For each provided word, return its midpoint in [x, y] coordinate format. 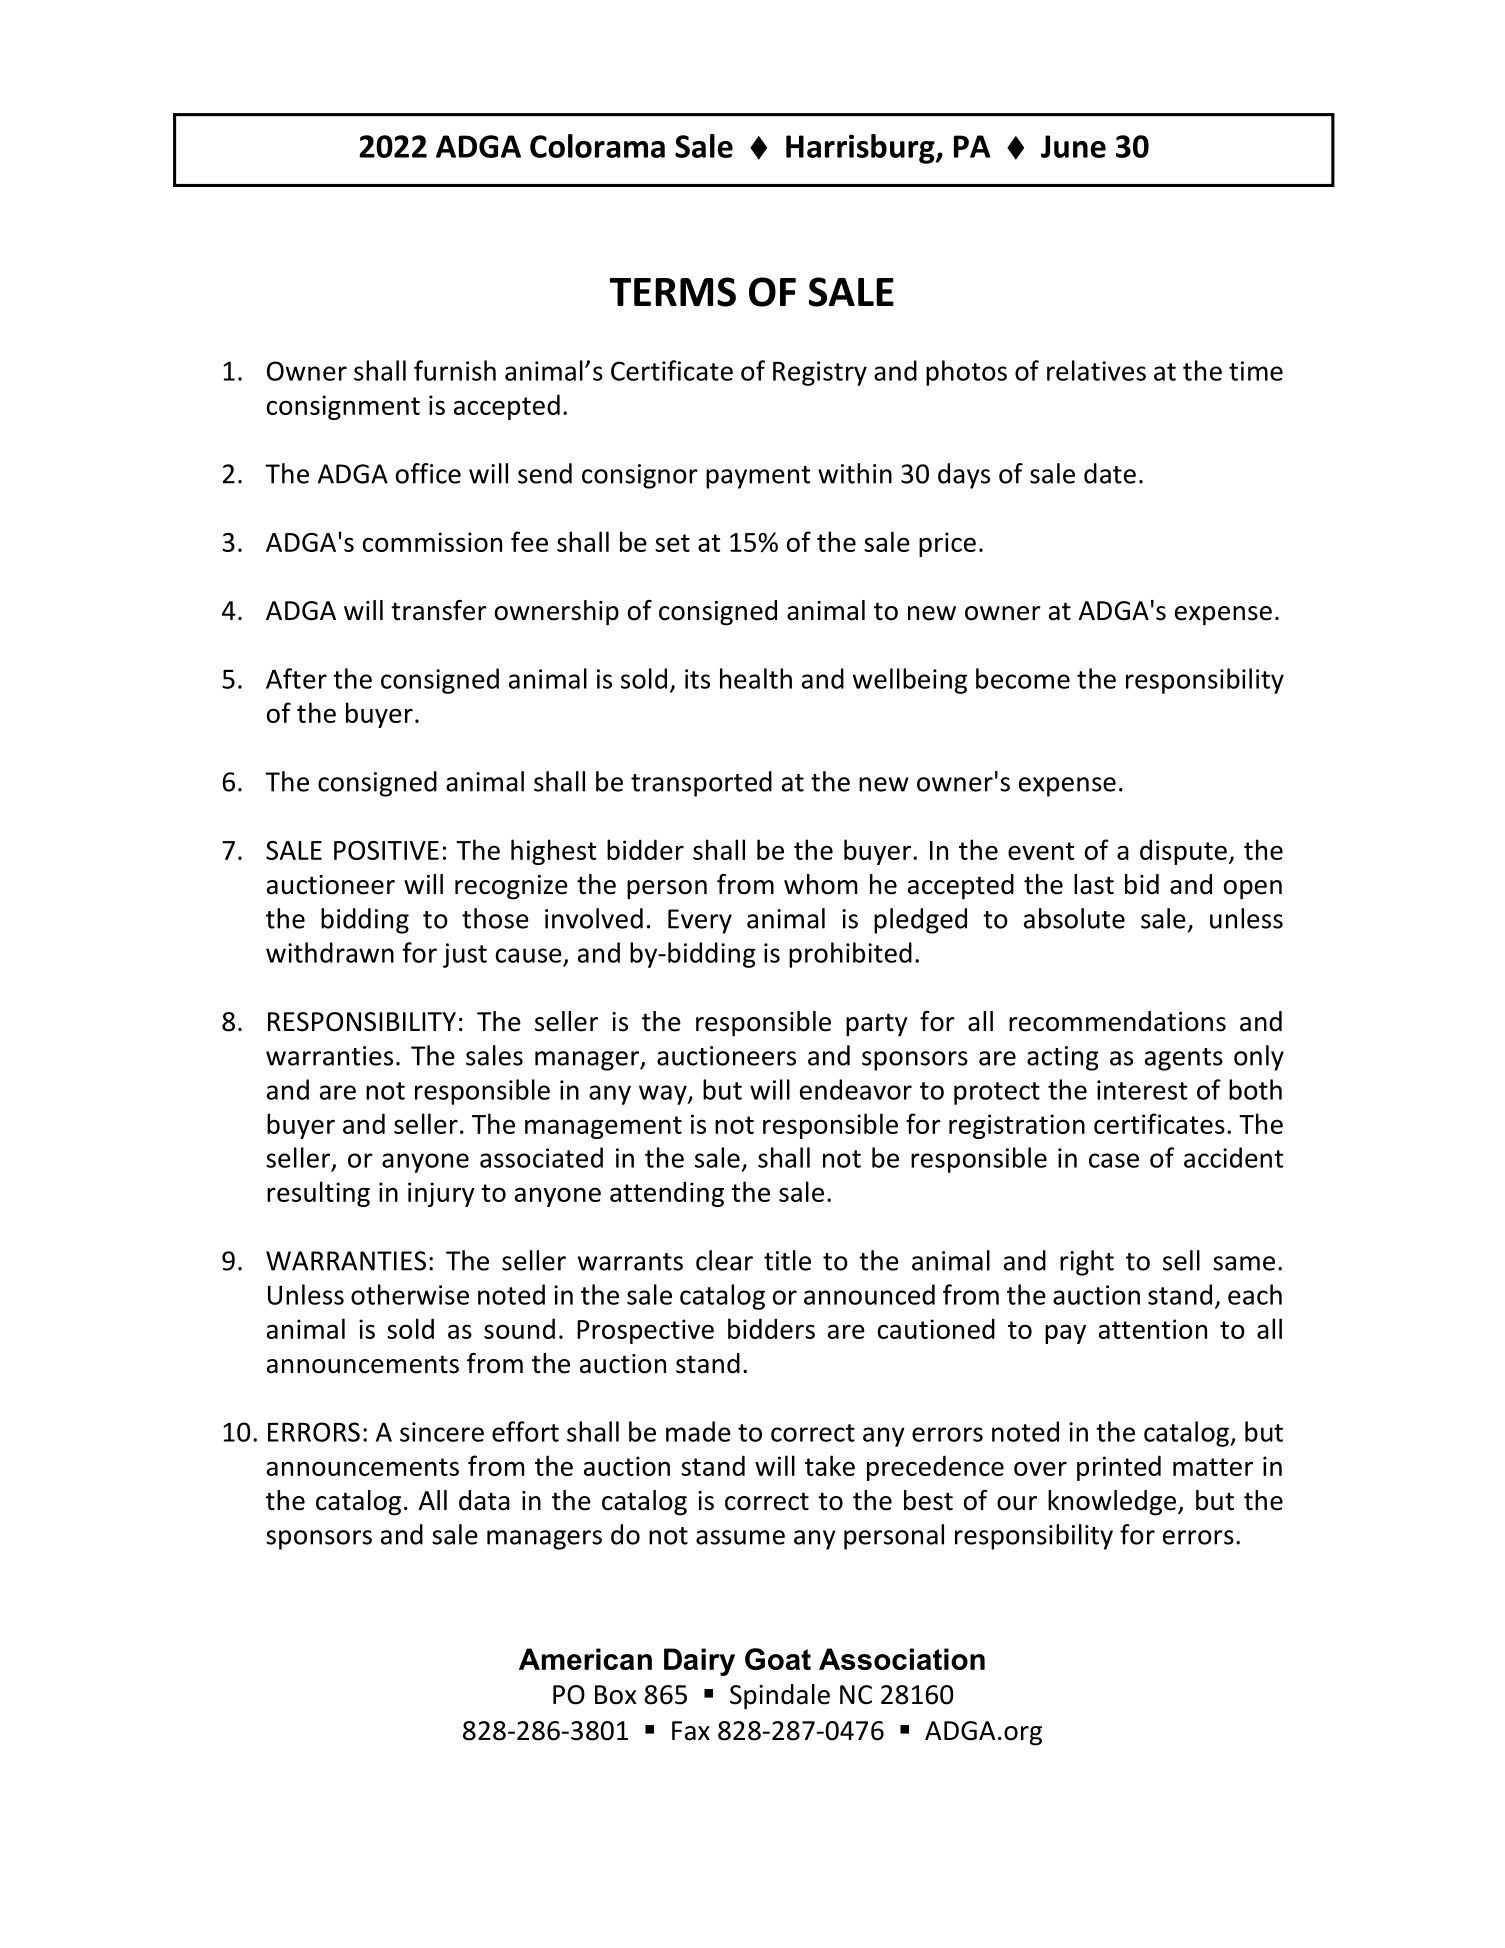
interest [1142, 1090]
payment [758, 477]
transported [701, 784]
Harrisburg [861, 149]
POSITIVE [386, 850]
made [698, 1431]
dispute [1183, 852]
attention [1153, 1329]
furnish [455, 370]
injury [441, 1194]
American [585, 1659]
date [1110, 473]
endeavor [856, 1089]
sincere [442, 1432]
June [1073, 146]
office [428, 473]
